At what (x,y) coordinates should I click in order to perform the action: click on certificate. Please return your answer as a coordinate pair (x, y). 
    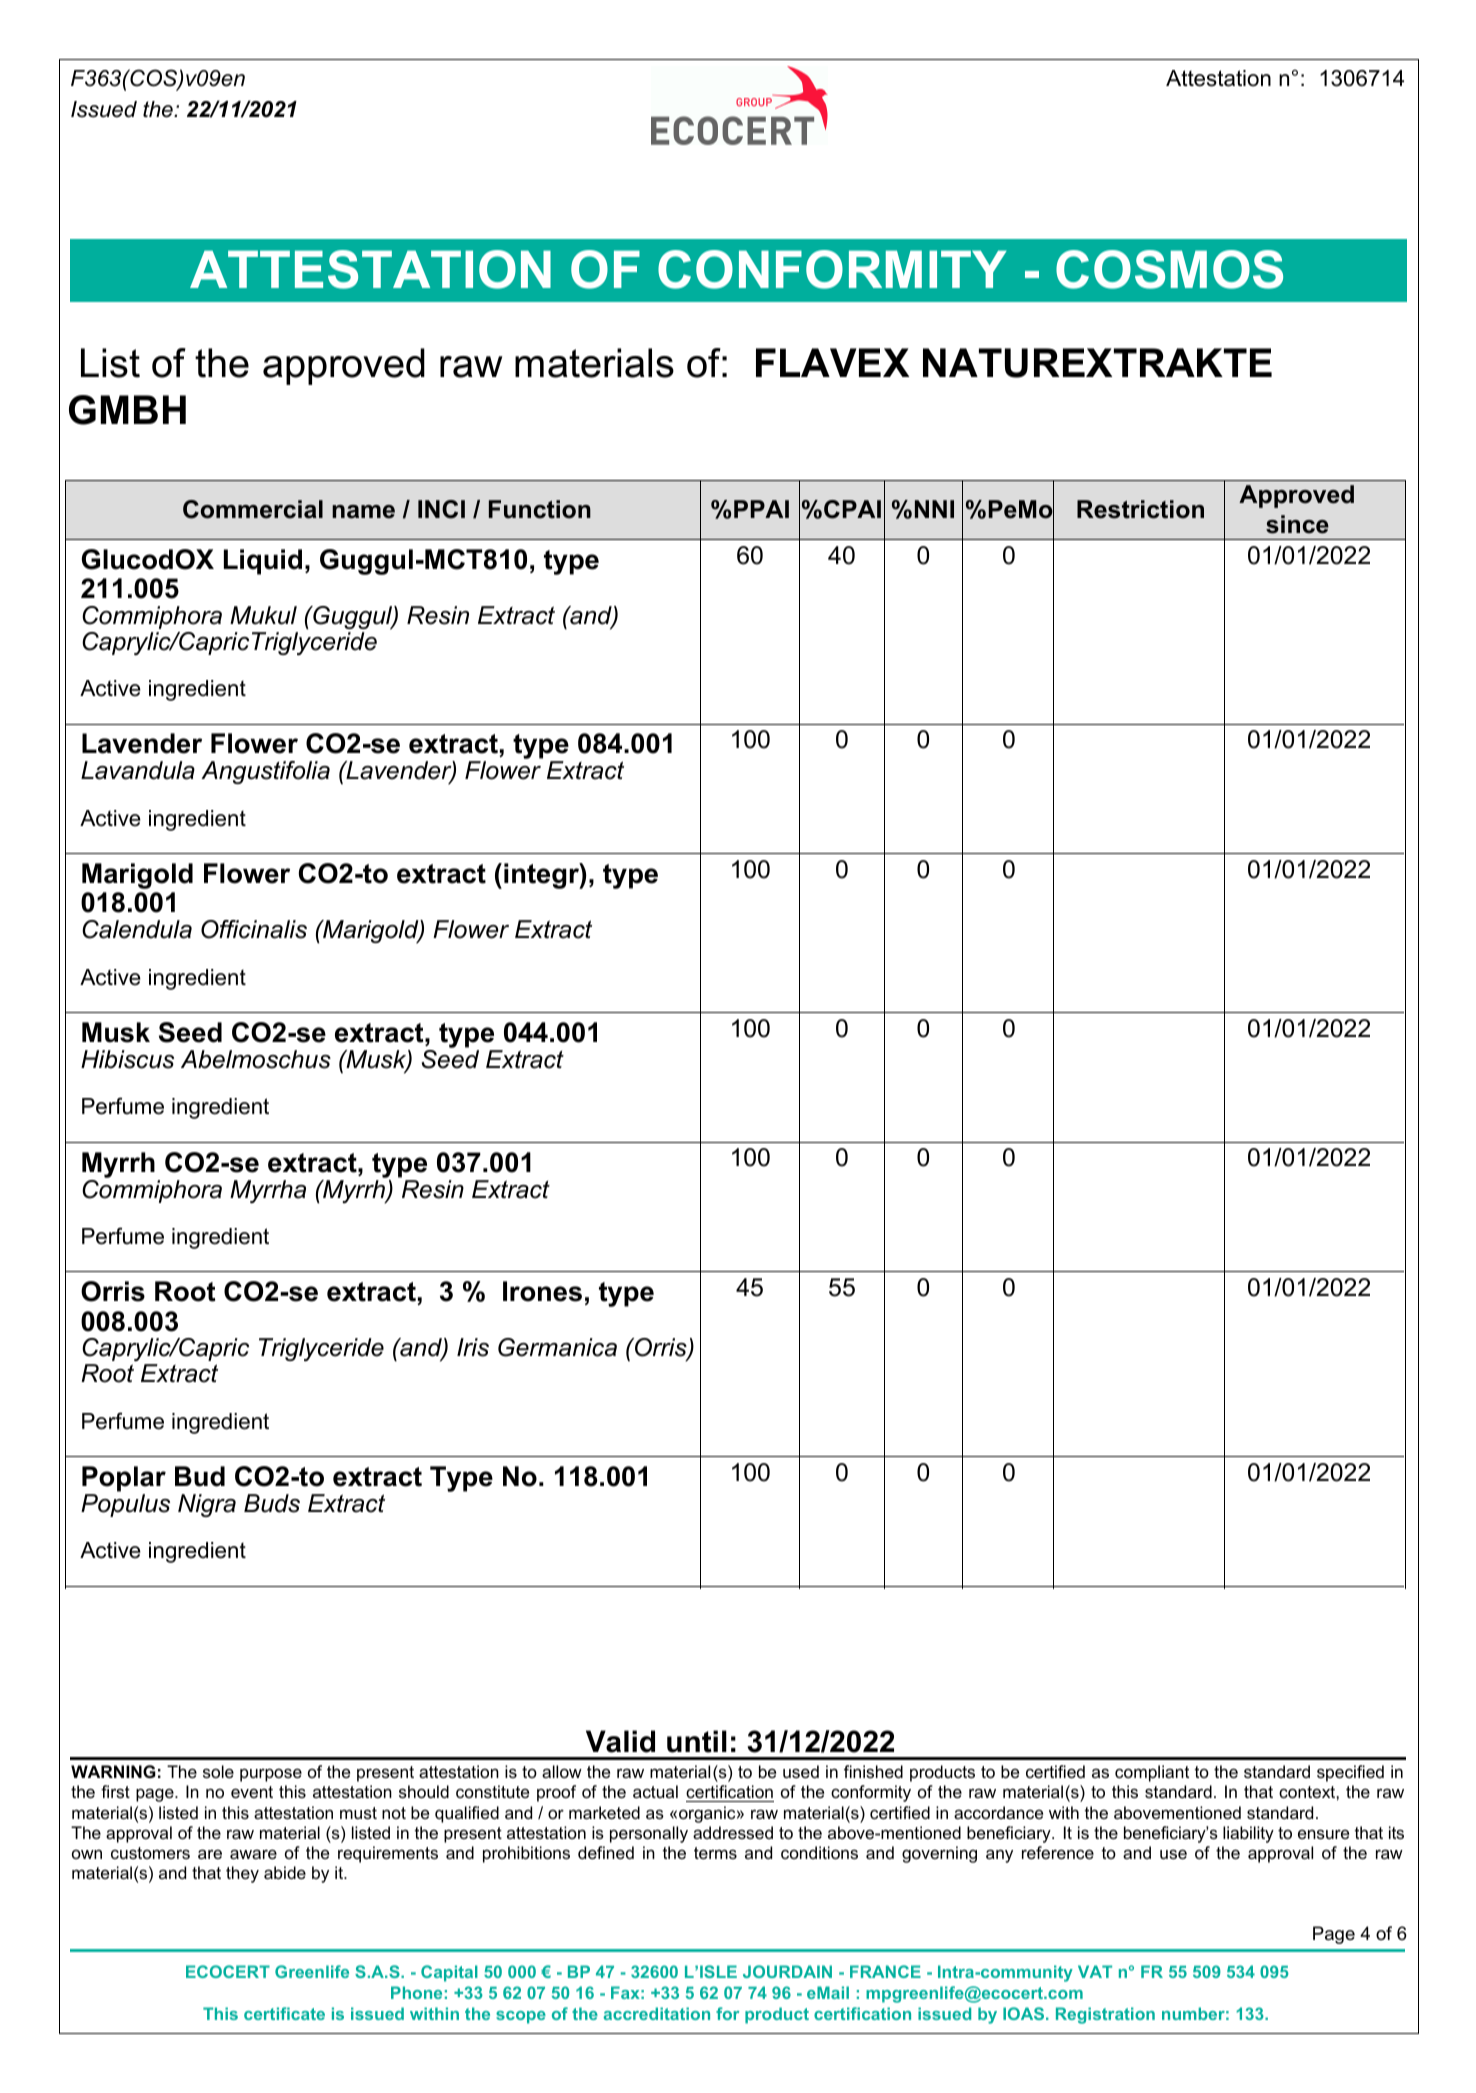
    Looking at the image, I should click on (284, 2013).
